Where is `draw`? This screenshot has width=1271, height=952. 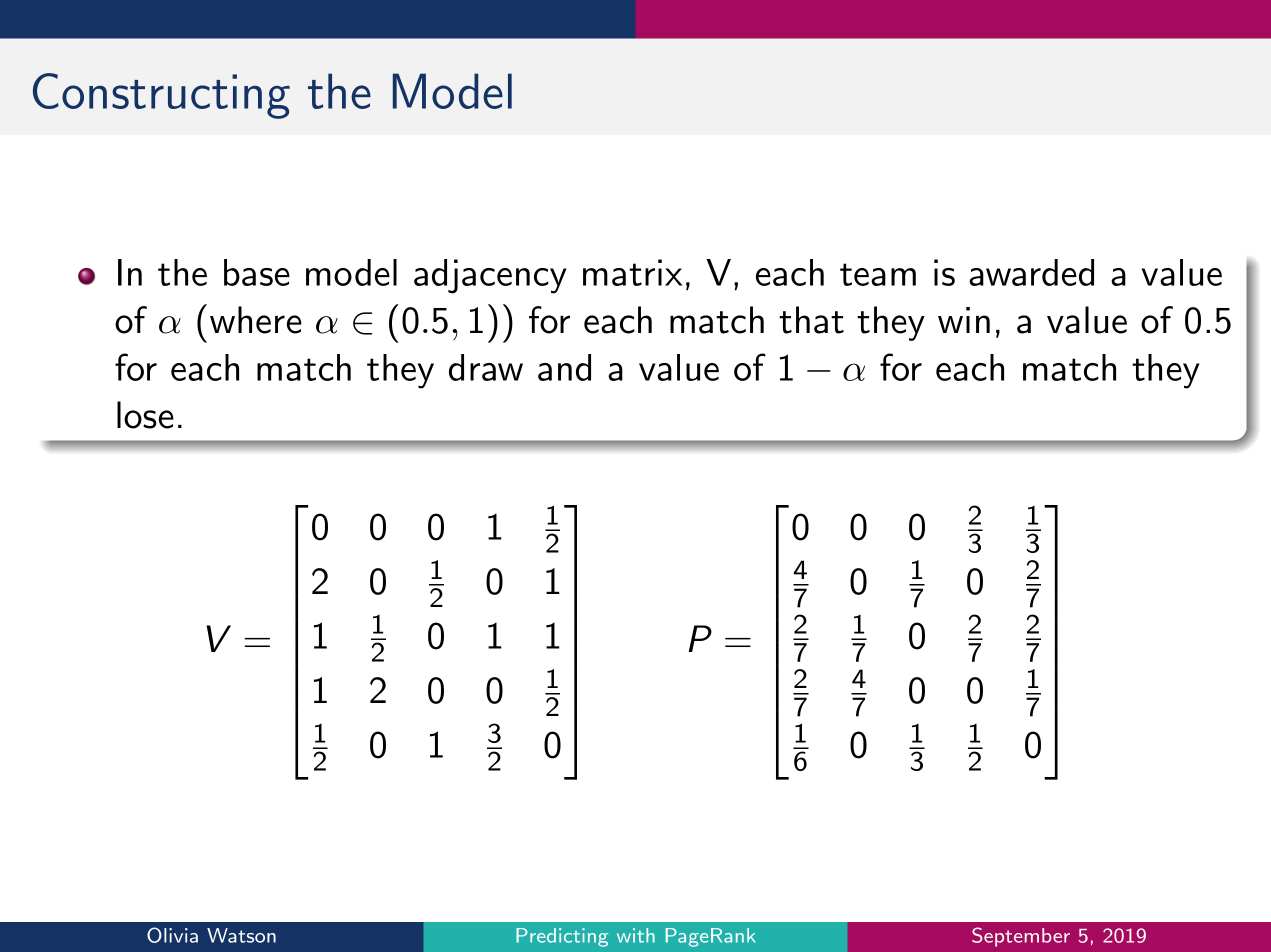 draw is located at coordinates (486, 367).
